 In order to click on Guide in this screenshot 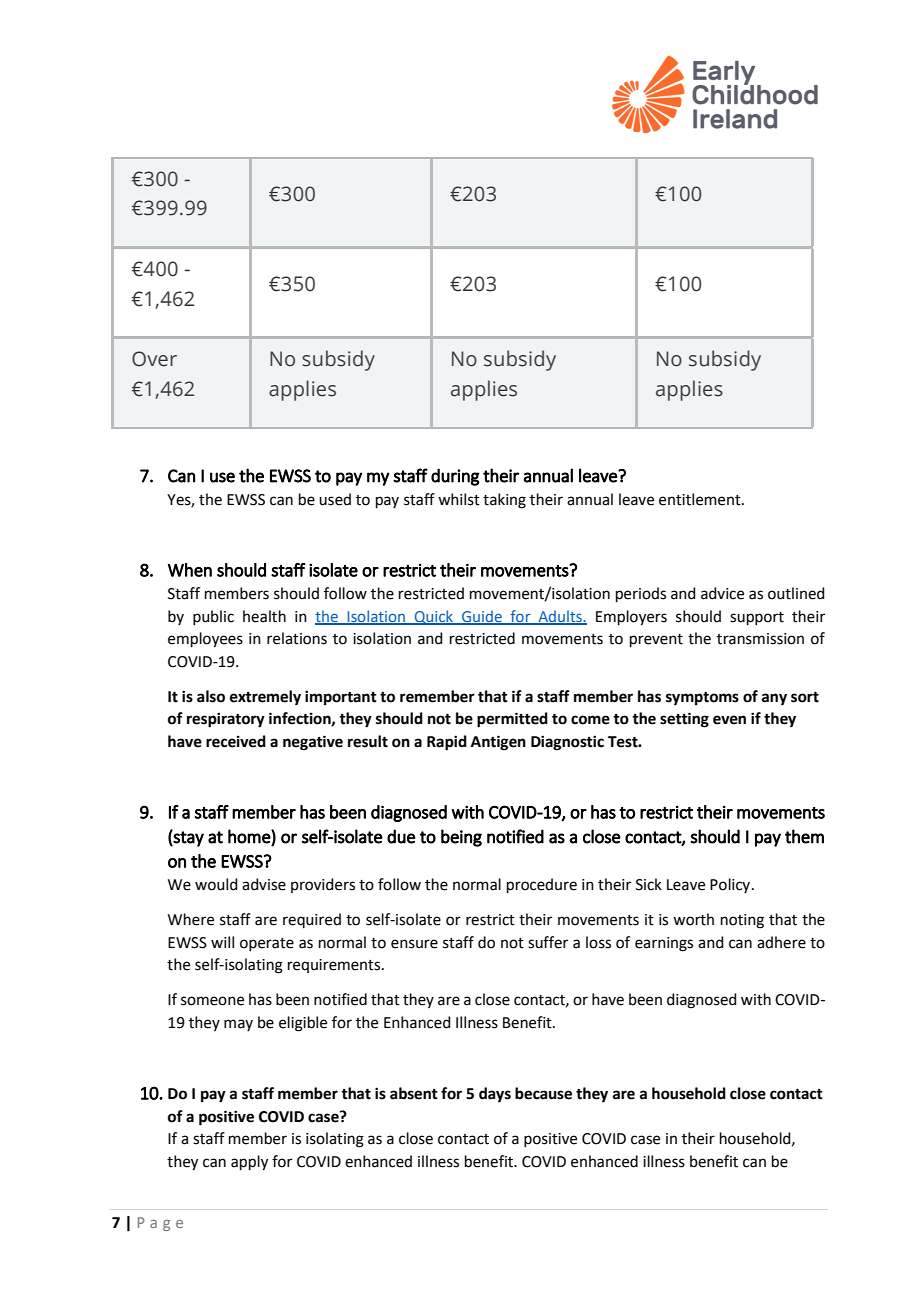, I will do `click(482, 617)`.
